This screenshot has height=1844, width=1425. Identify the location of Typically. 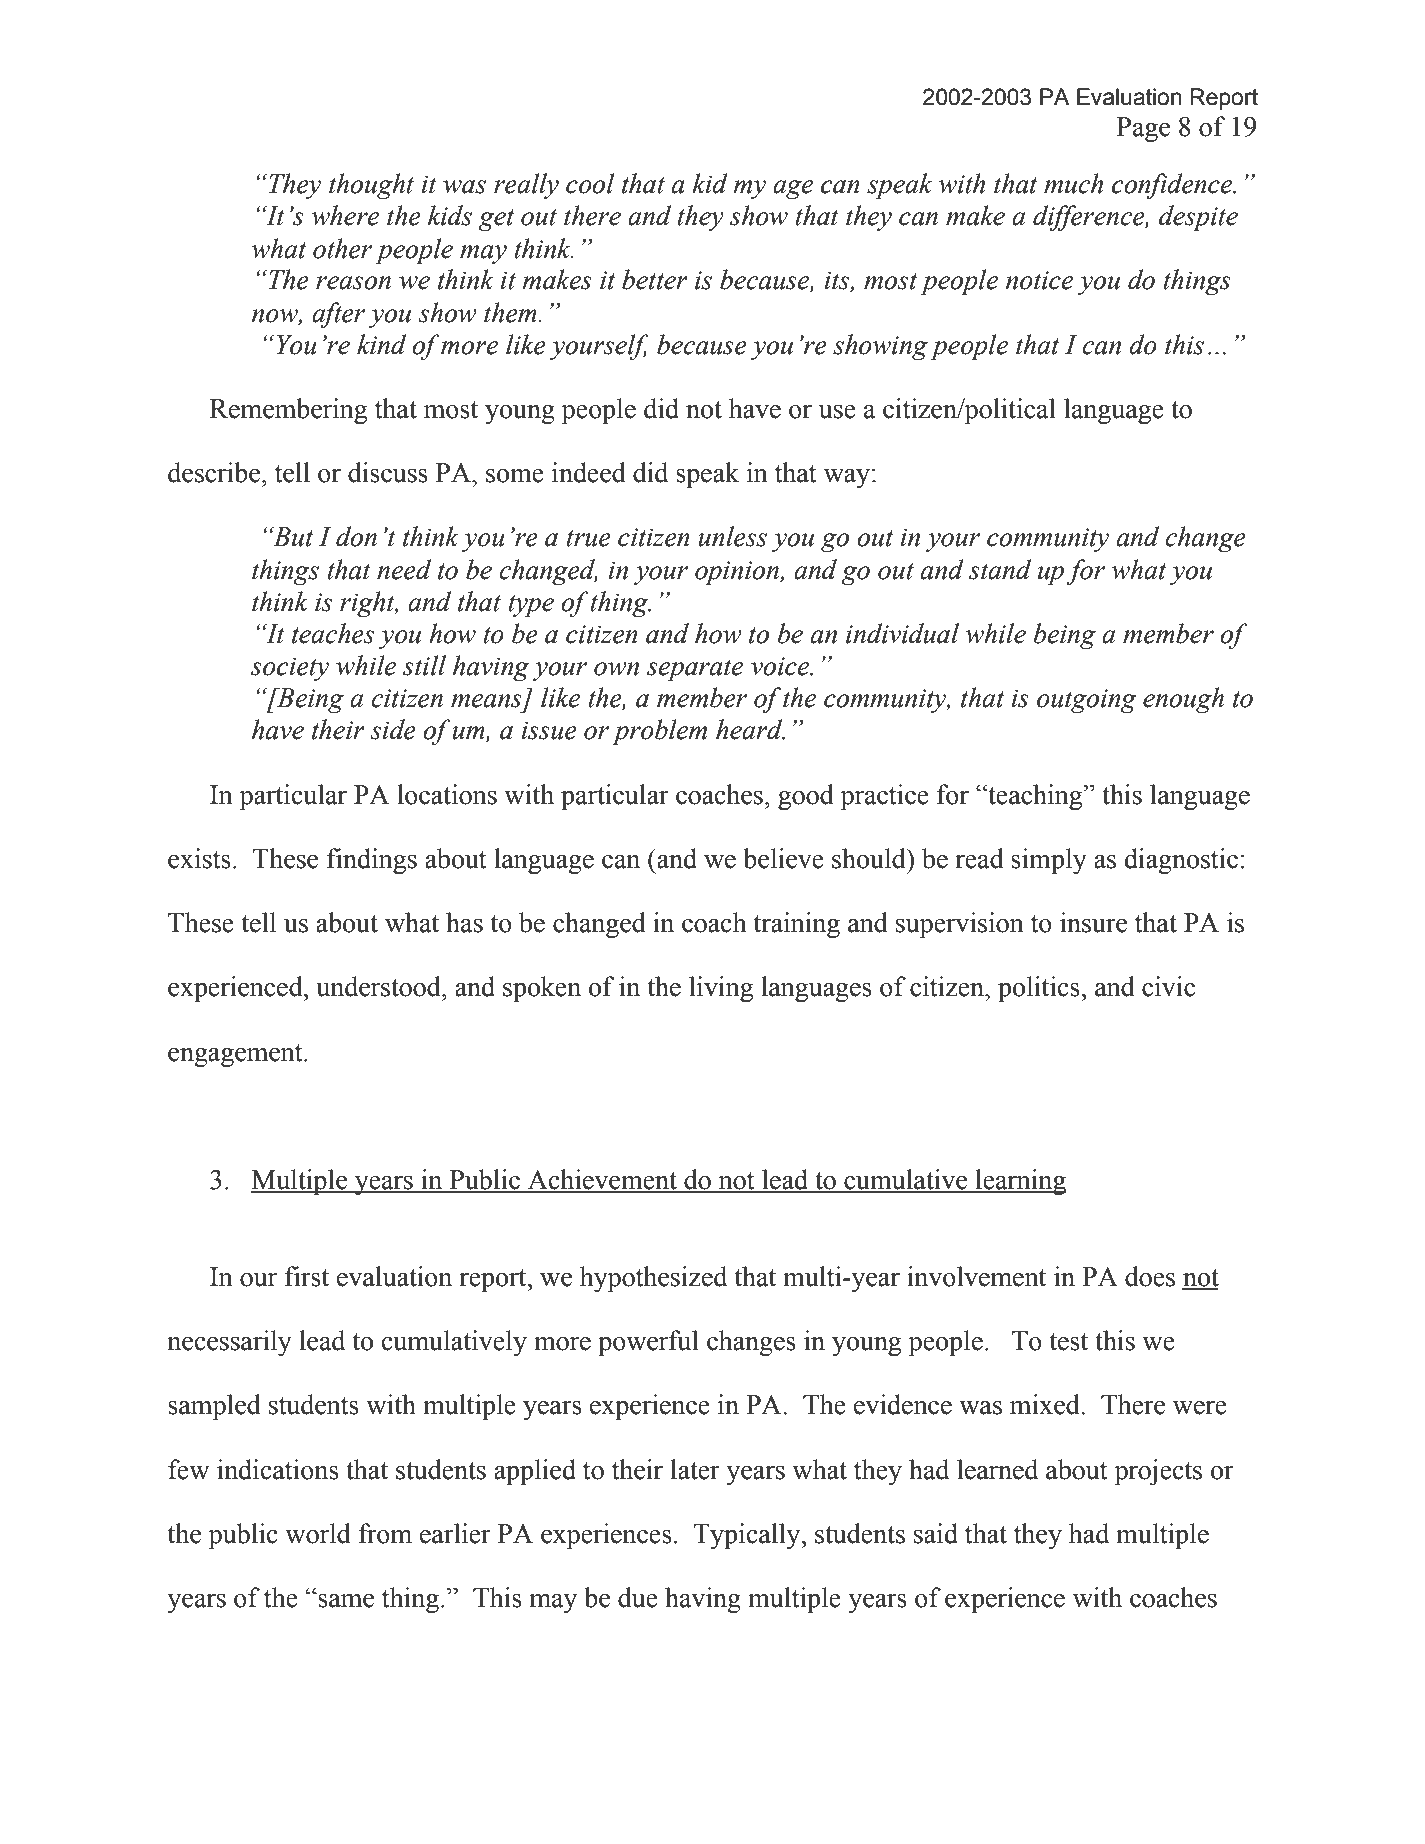
(748, 1536).
